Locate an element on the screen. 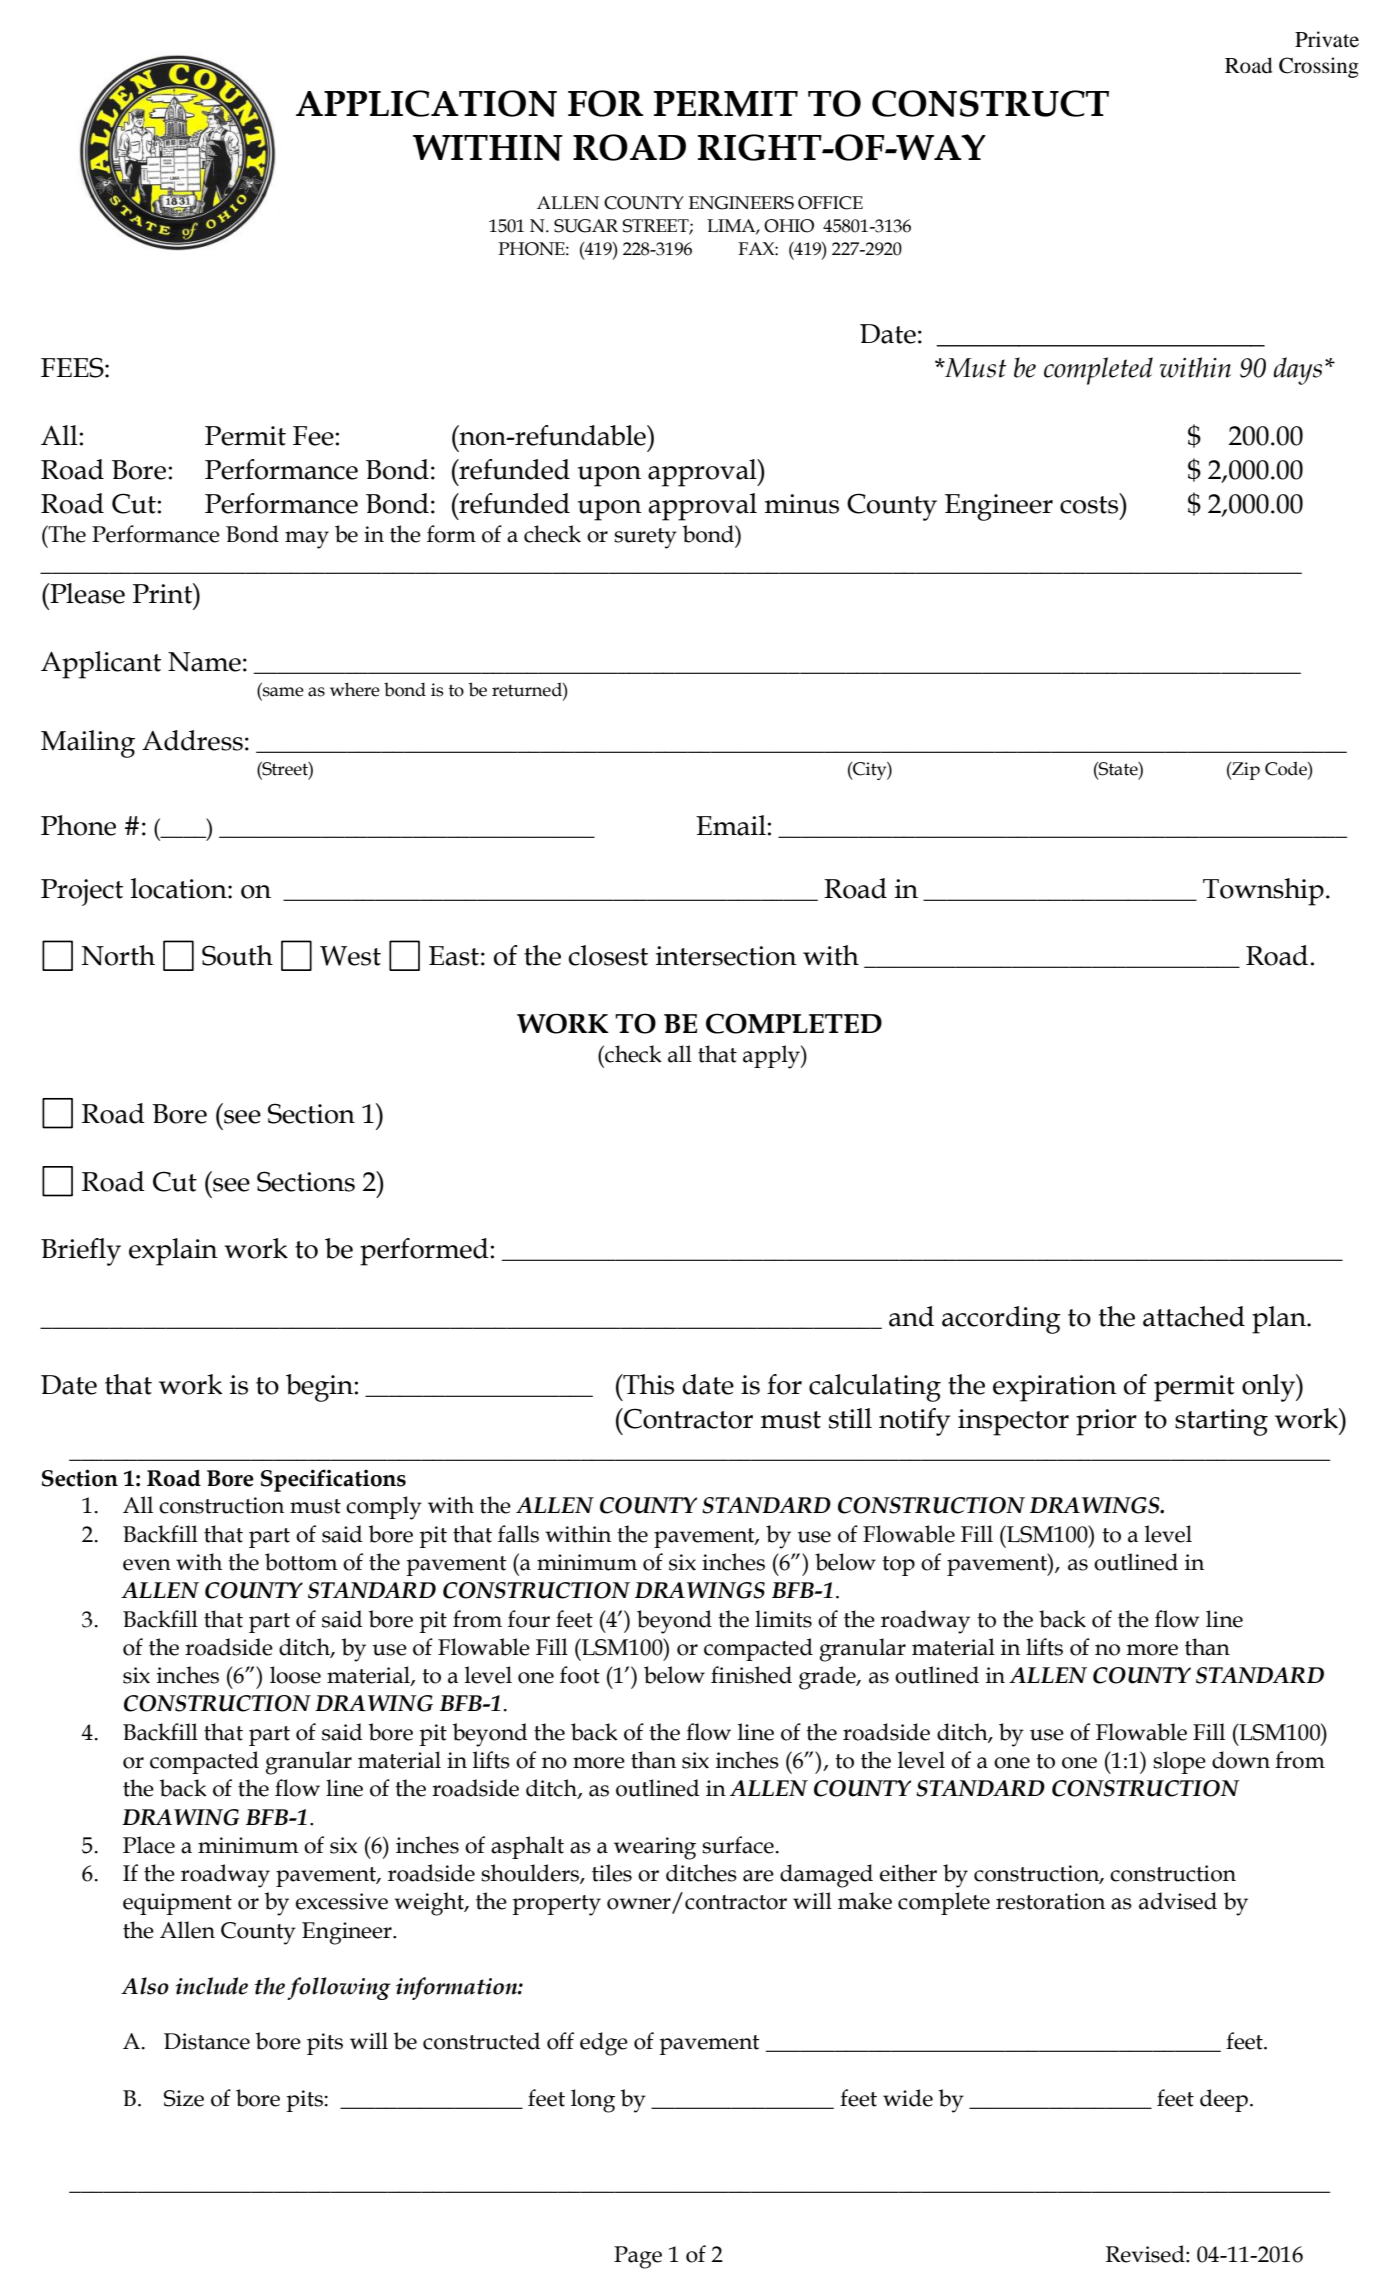 This screenshot has width=1392, height=2294. starting is located at coordinates (1221, 1422).
